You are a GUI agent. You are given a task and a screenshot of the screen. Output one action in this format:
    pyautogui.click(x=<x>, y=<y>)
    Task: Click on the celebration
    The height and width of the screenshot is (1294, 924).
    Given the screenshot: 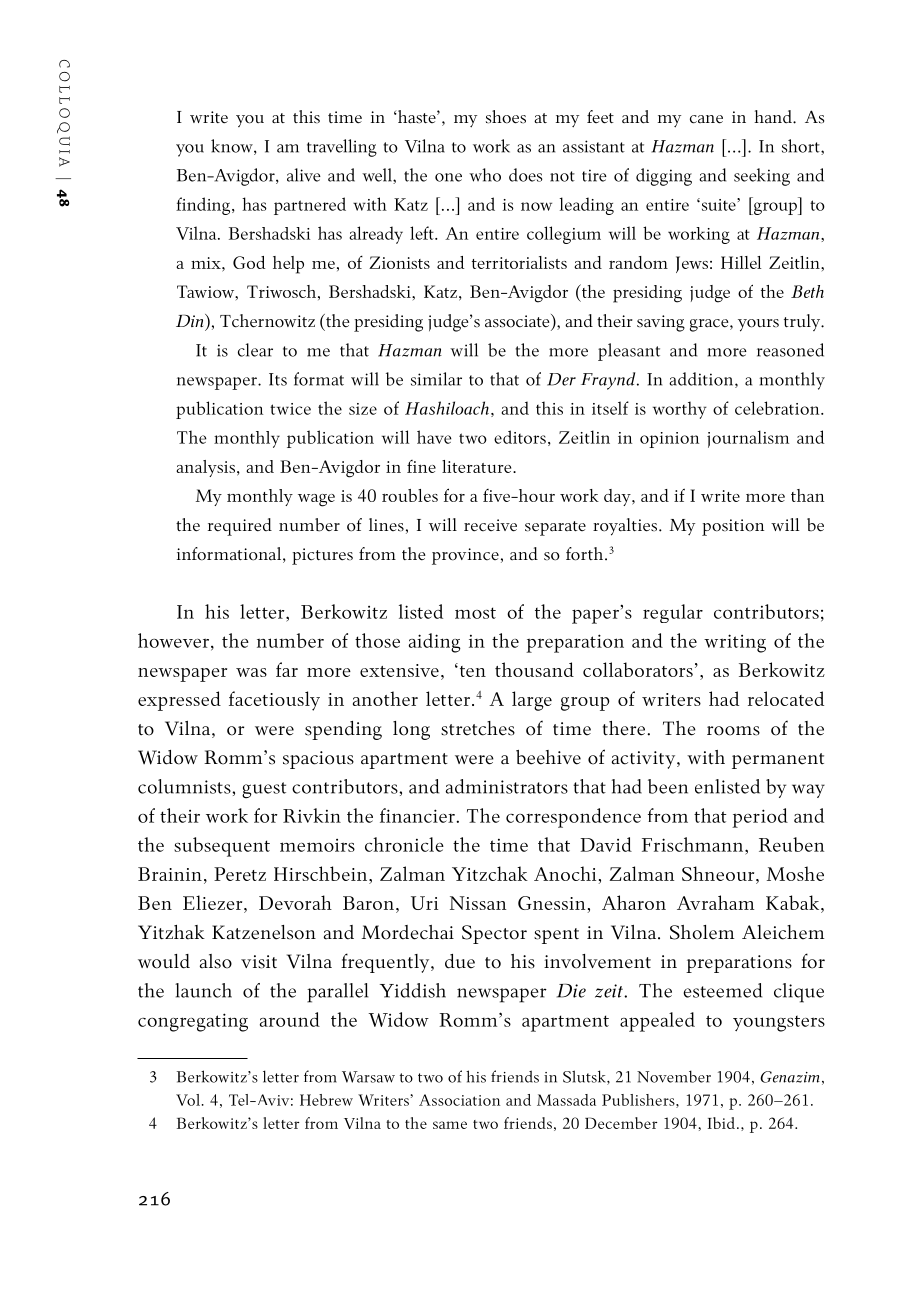 What is the action you would take?
    pyautogui.click(x=778, y=408)
